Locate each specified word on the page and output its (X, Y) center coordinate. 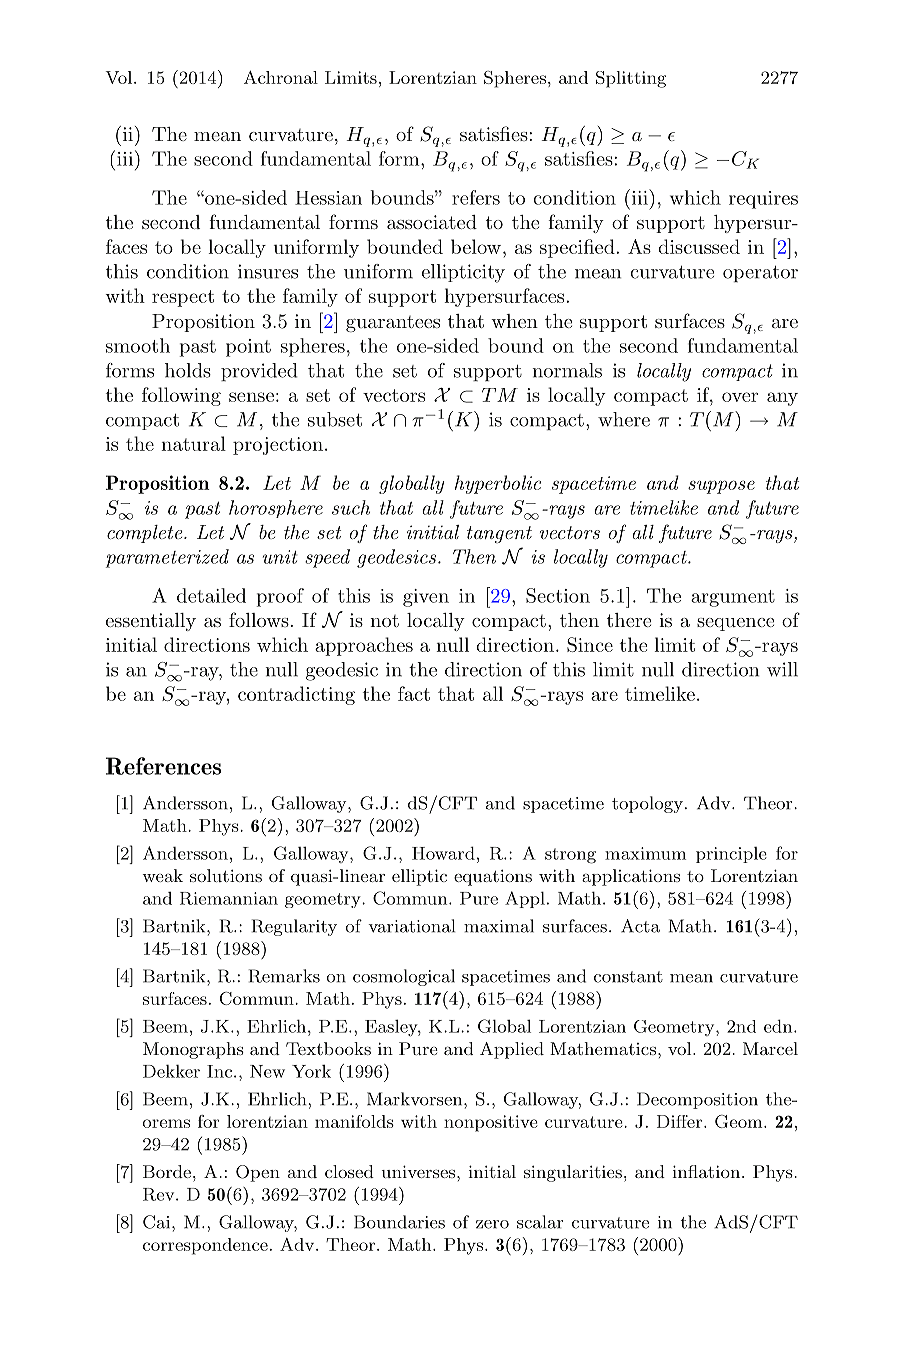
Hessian (328, 198)
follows (259, 619)
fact (414, 693)
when (514, 321)
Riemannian (229, 898)
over (740, 397)
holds (188, 370)
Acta (640, 926)
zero (492, 1224)
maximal (499, 926)
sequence (735, 624)
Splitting (631, 79)
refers (476, 197)
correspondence (205, 1246)
